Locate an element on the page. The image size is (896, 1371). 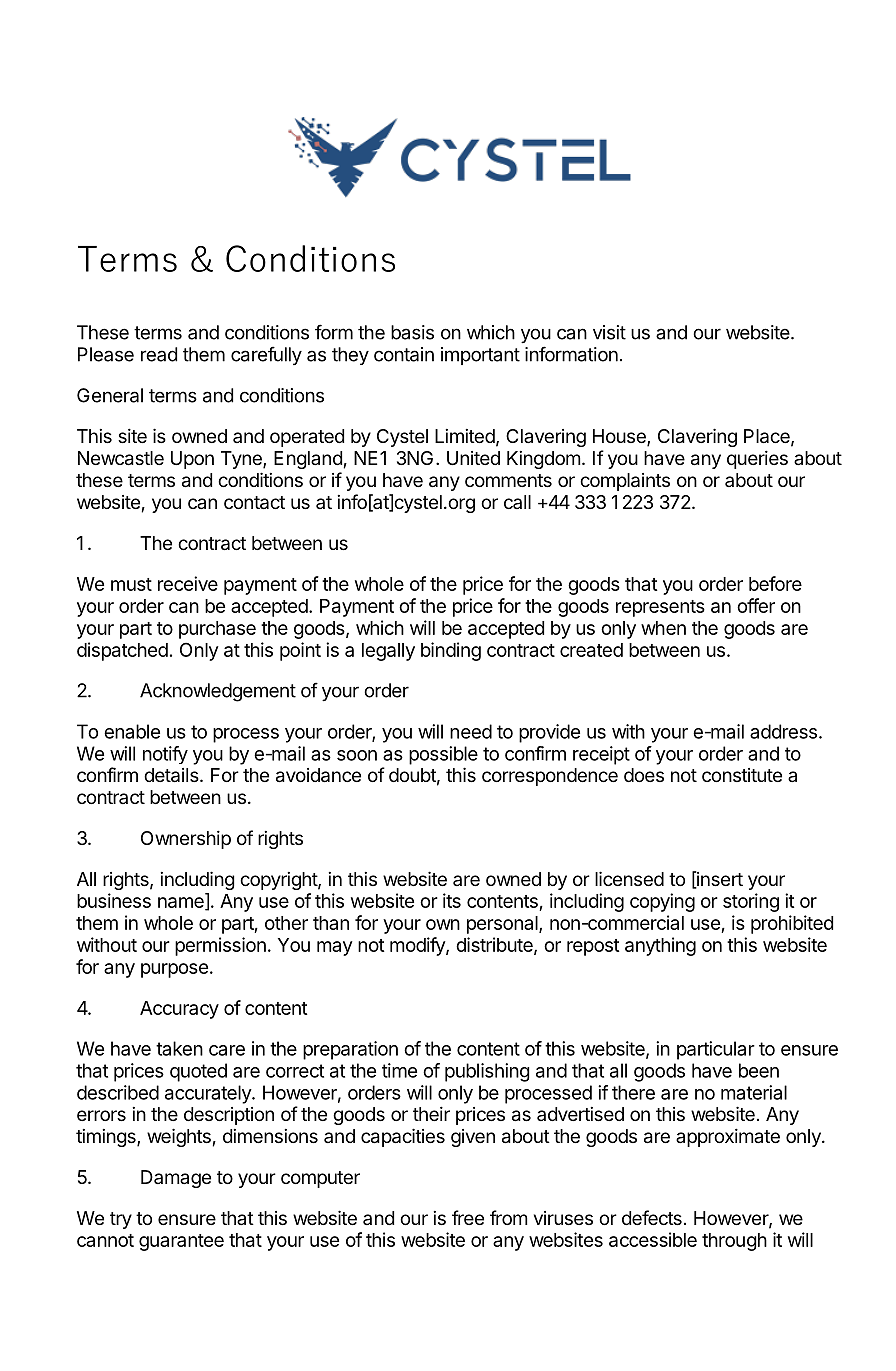
visit is located at coordinates (609, 332).
